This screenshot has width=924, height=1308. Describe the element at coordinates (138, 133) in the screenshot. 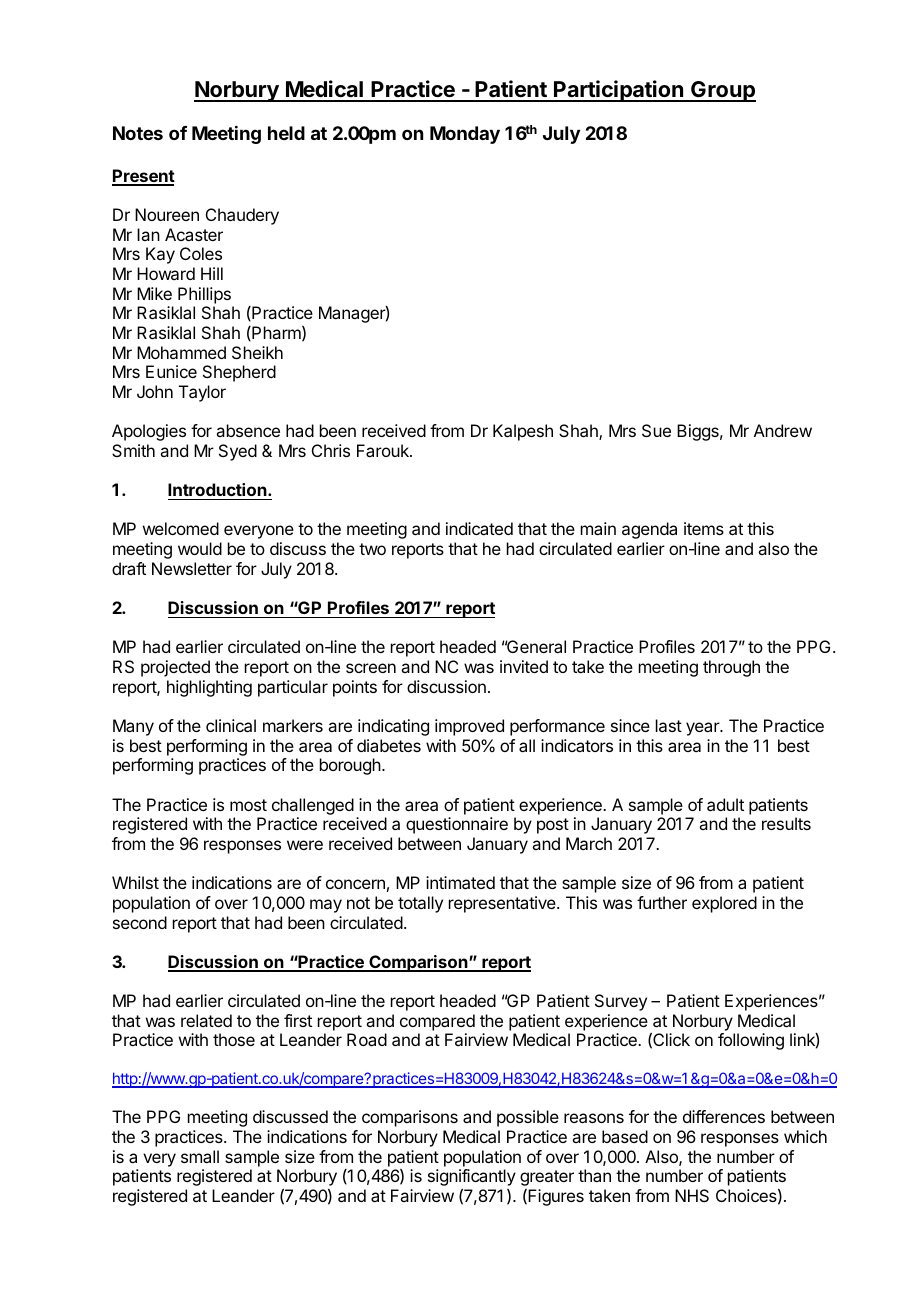

I see `Notes` at that location.
